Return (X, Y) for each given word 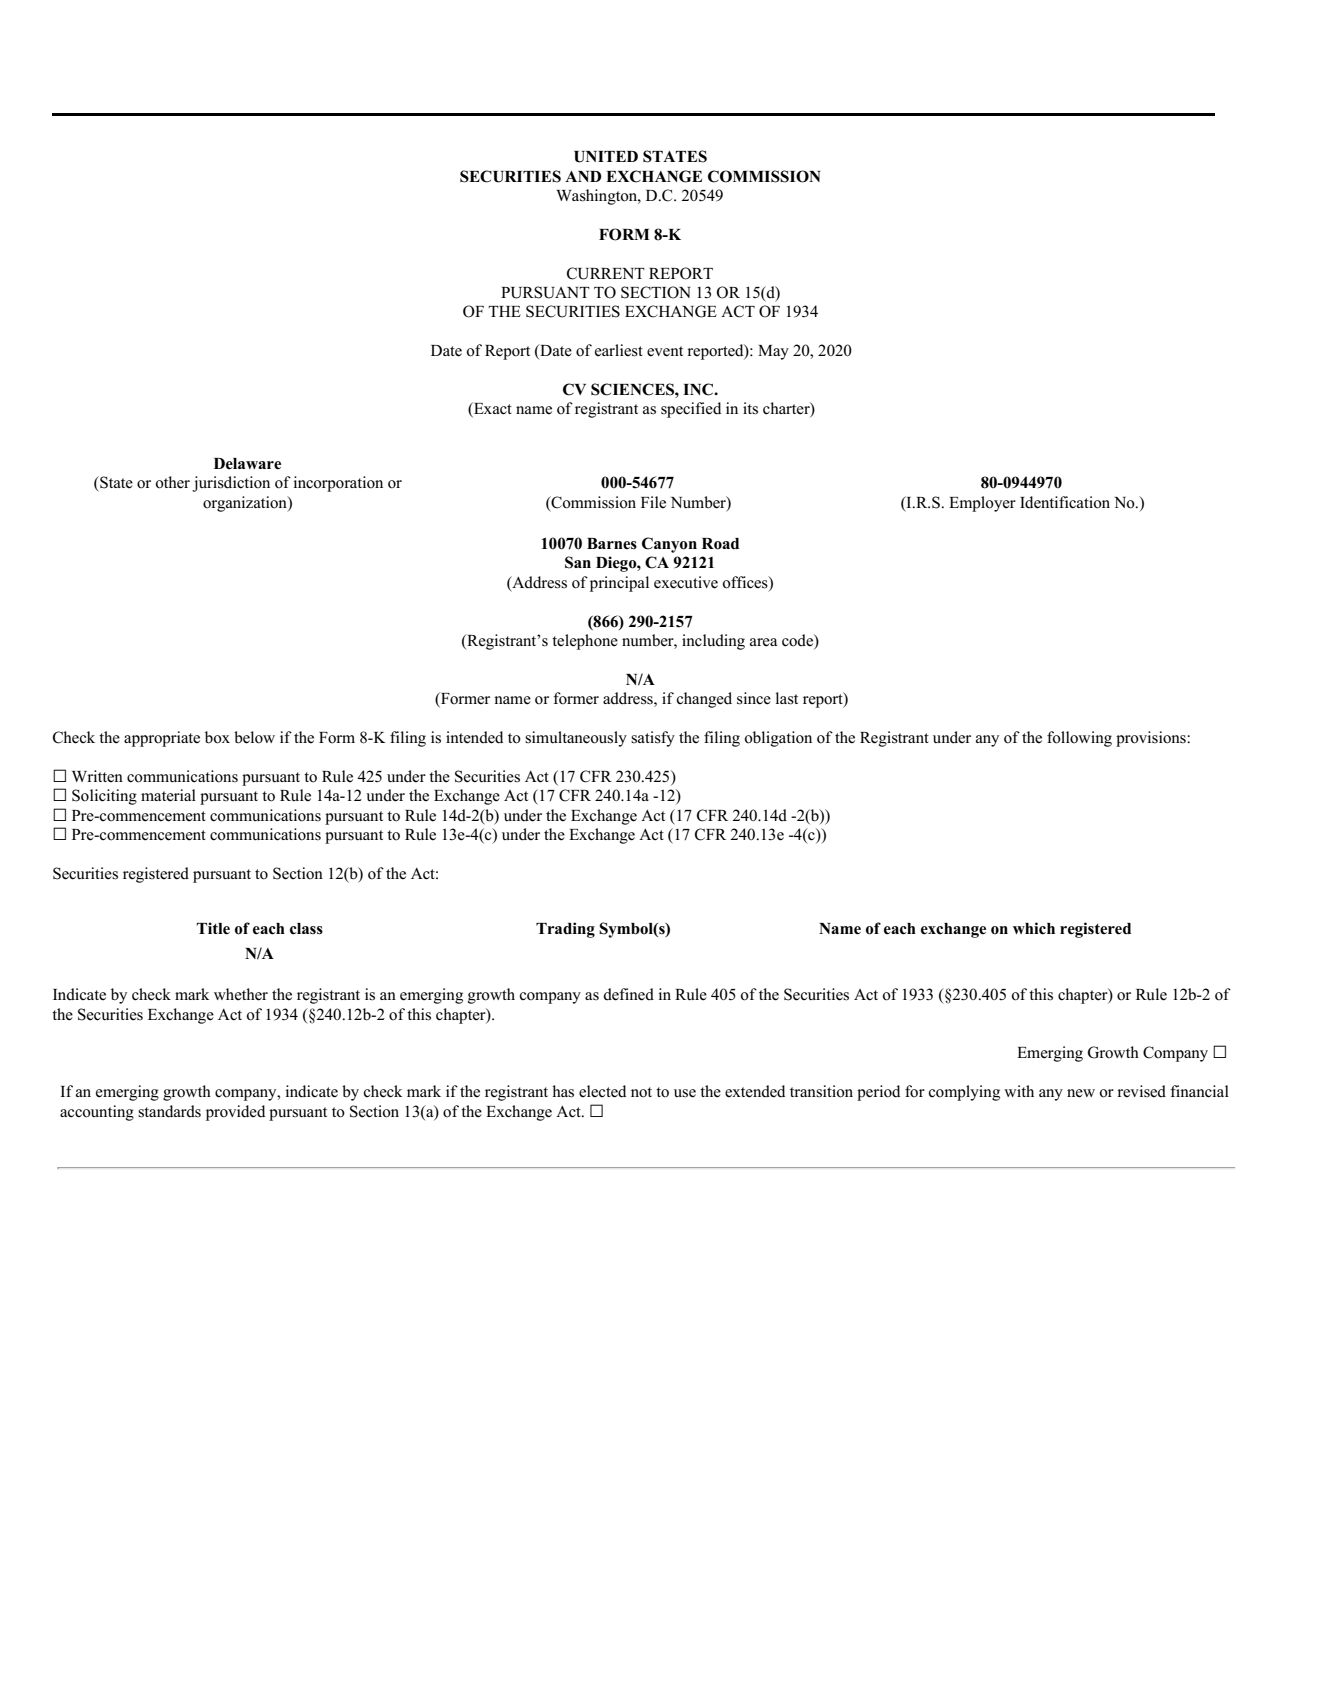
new (1081, 1093)
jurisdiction (231, 484)
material (168, 795)
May (773, 352)
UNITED (606, 157)
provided (235, 1113)
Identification (1065, 502)
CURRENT (606, 273)
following (1079, 739)
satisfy (653, 739)
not (641, 1092)
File (653, 502)
